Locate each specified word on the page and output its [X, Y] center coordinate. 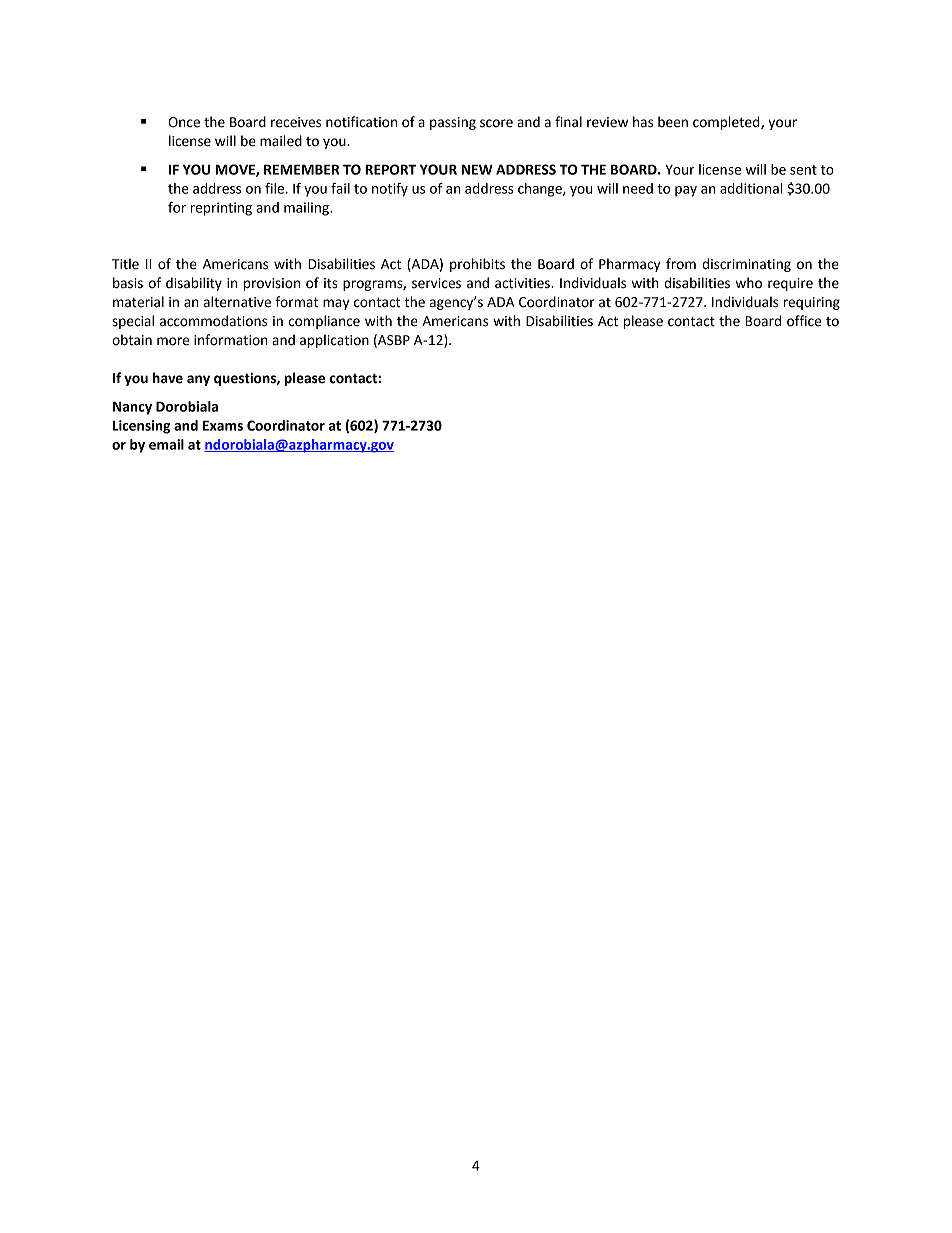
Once [184, 122]
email [166, 444]
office [804, 321]
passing [453, 123]
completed [727, 123]
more [173, 341]
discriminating [746, 265]
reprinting [221, 209]
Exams [223, 425]
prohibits [477, 265]
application [334, 341]
